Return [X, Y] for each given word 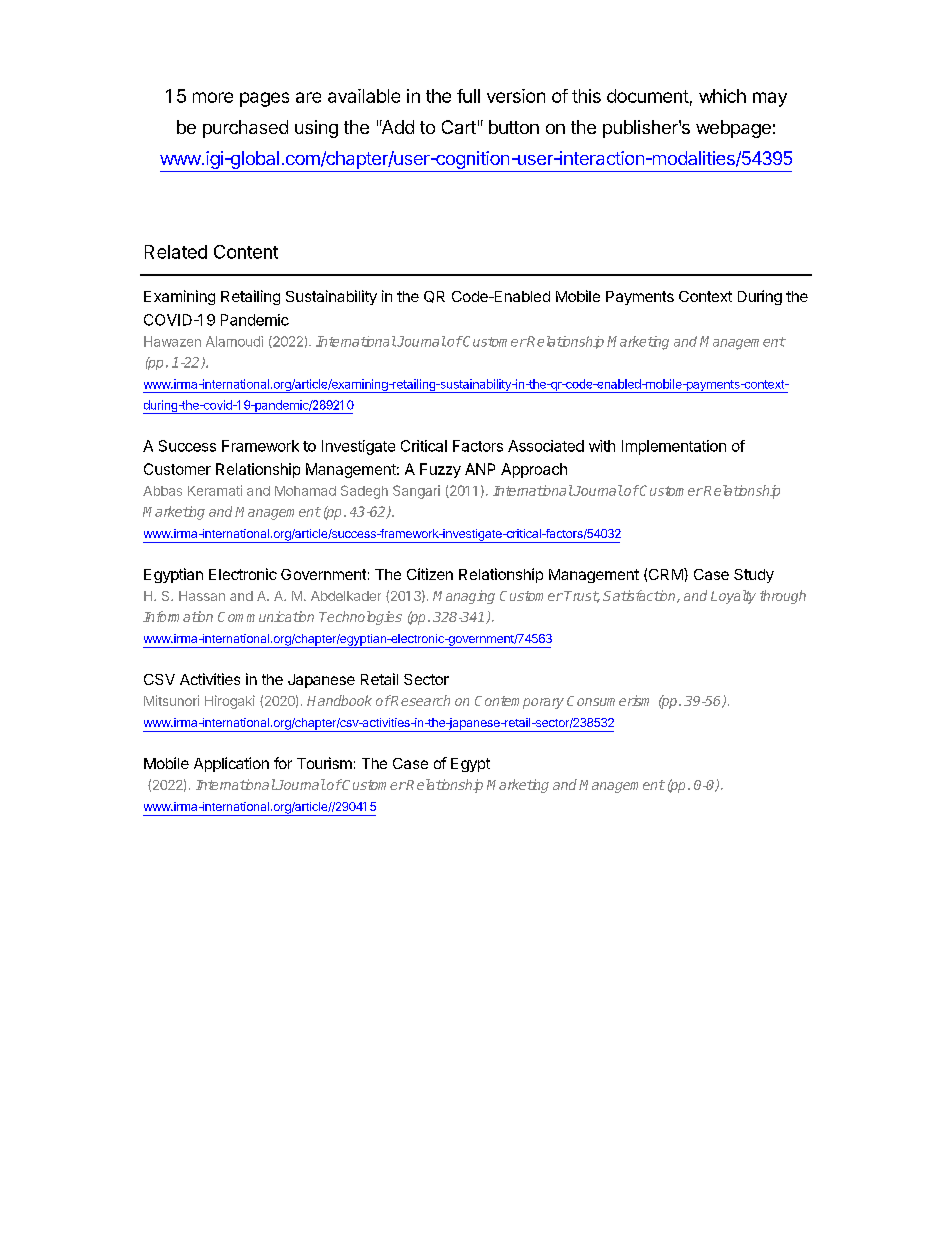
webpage [733, 129]
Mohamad [305, 491]
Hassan [202, 596]
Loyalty [733, 597]
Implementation [674, 447]
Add [397, 127]
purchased [245, 129]
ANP [480, 469]
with [602, 446]
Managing [464, 597]
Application [231, 764]
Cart [459, 127]
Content [246, 252]
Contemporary [519, 702]
